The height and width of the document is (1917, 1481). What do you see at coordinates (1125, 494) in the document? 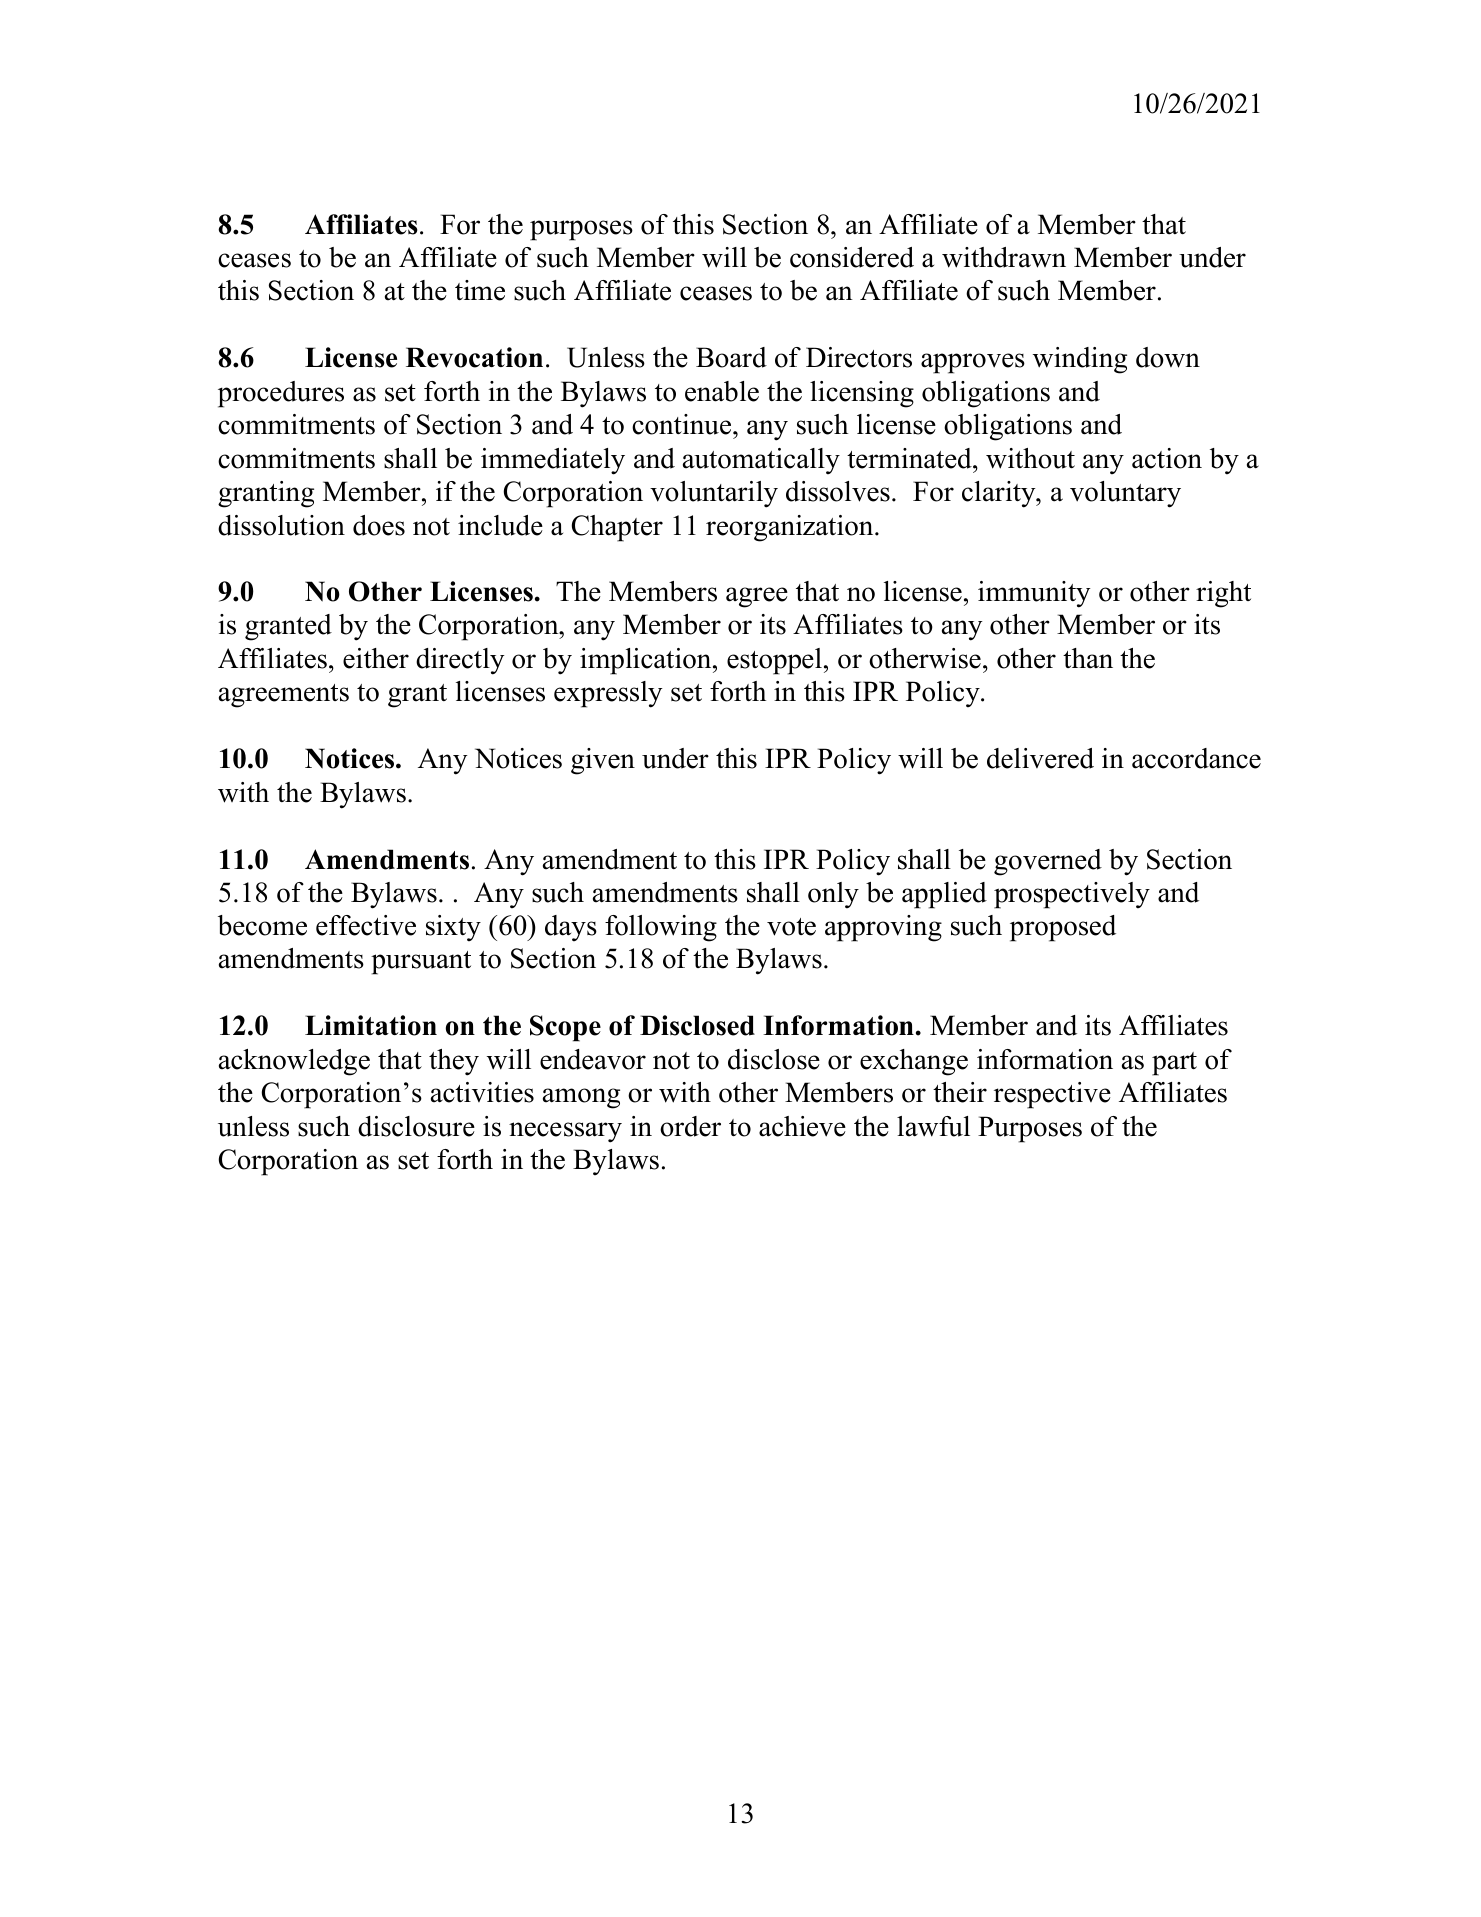
I see `voluntary` at bounding box center [1125, 494].
